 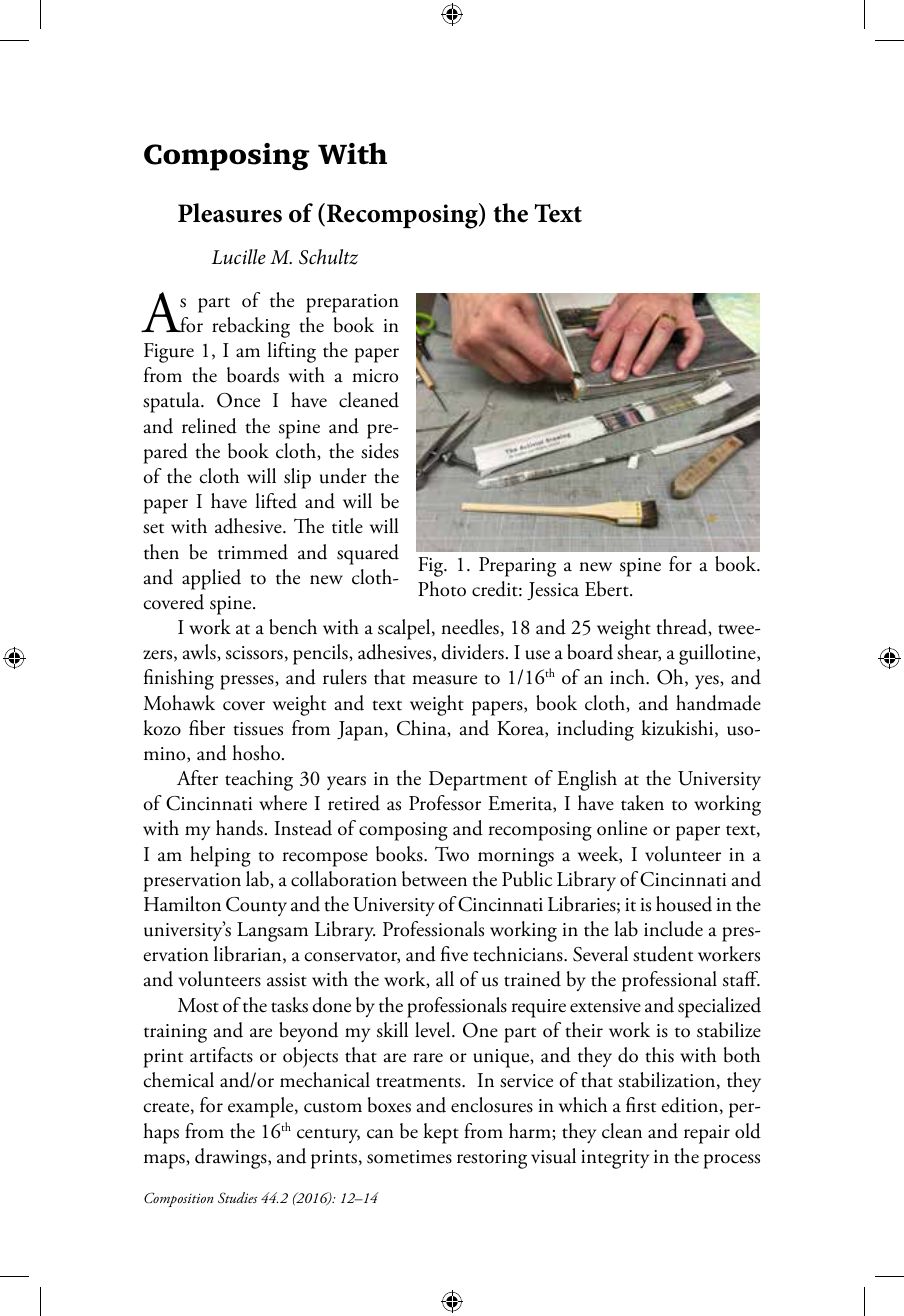 I want to click on fiber, so click(x=207, y=728).
